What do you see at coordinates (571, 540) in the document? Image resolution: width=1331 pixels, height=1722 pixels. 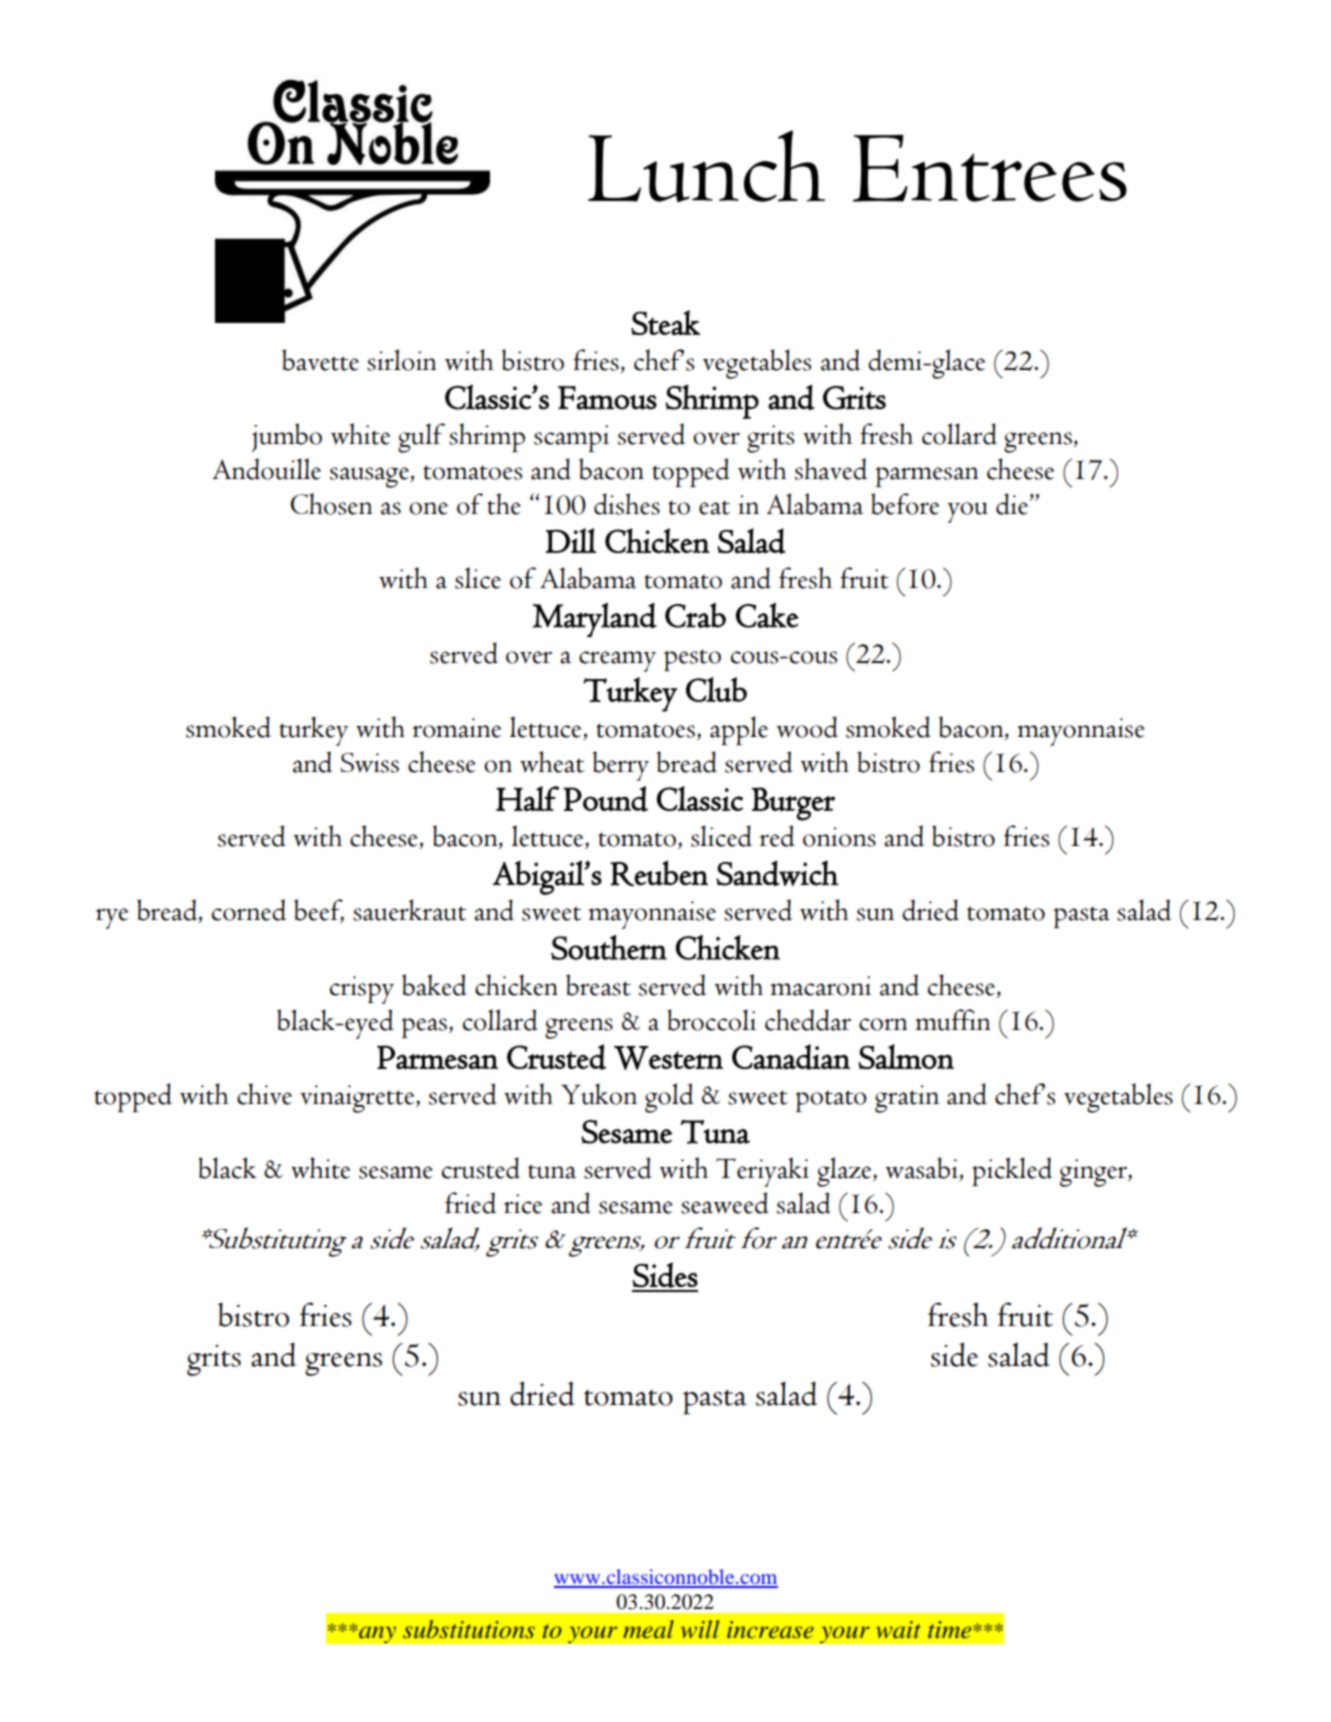 I see `Dill` at bounding box center [571, 540].
